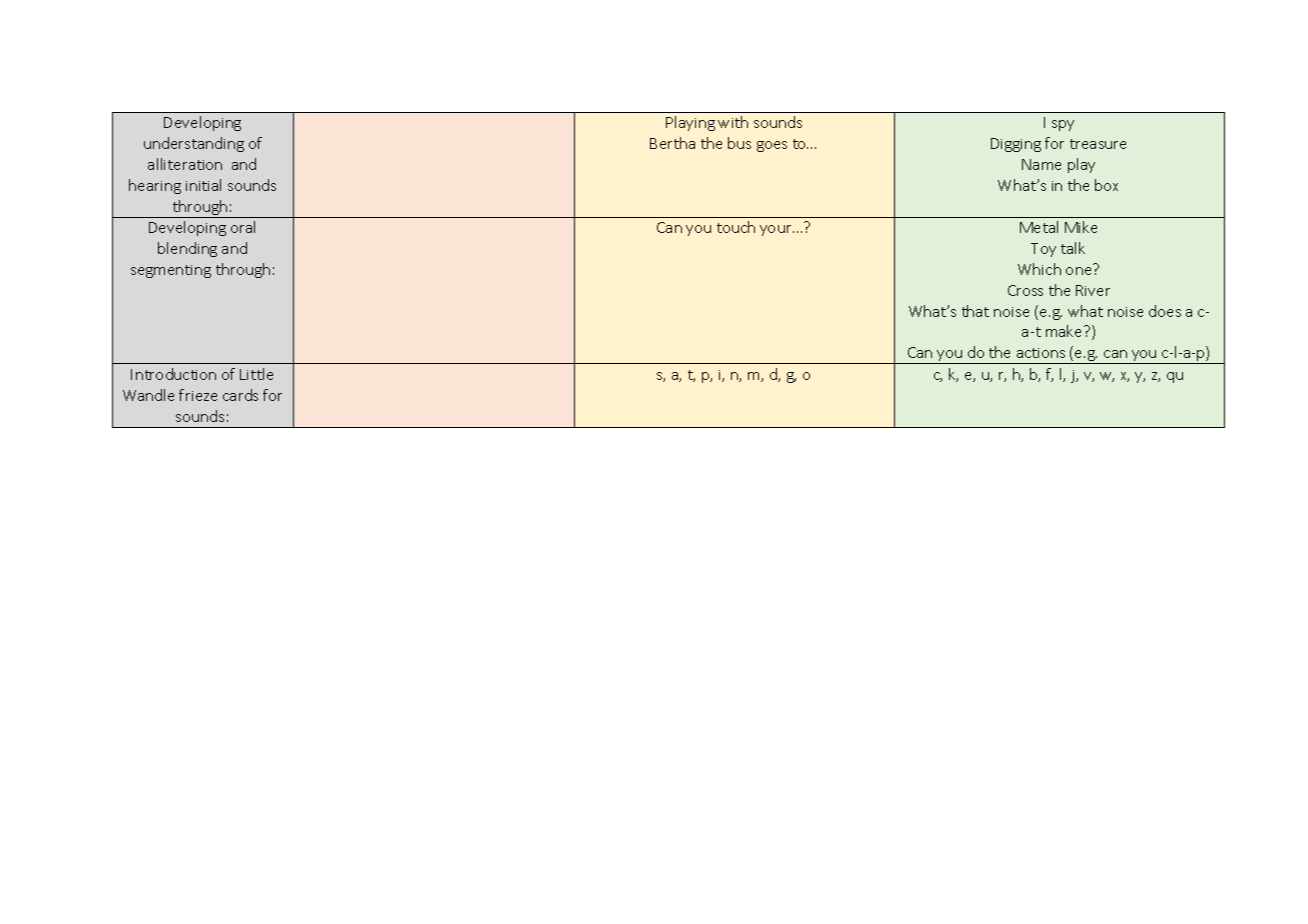 This screenshot has height=924, width=1308. What do you see at coordinates (1041, 353) in the screenshot?
I see `actions` at bounding box center [1041, 353].
